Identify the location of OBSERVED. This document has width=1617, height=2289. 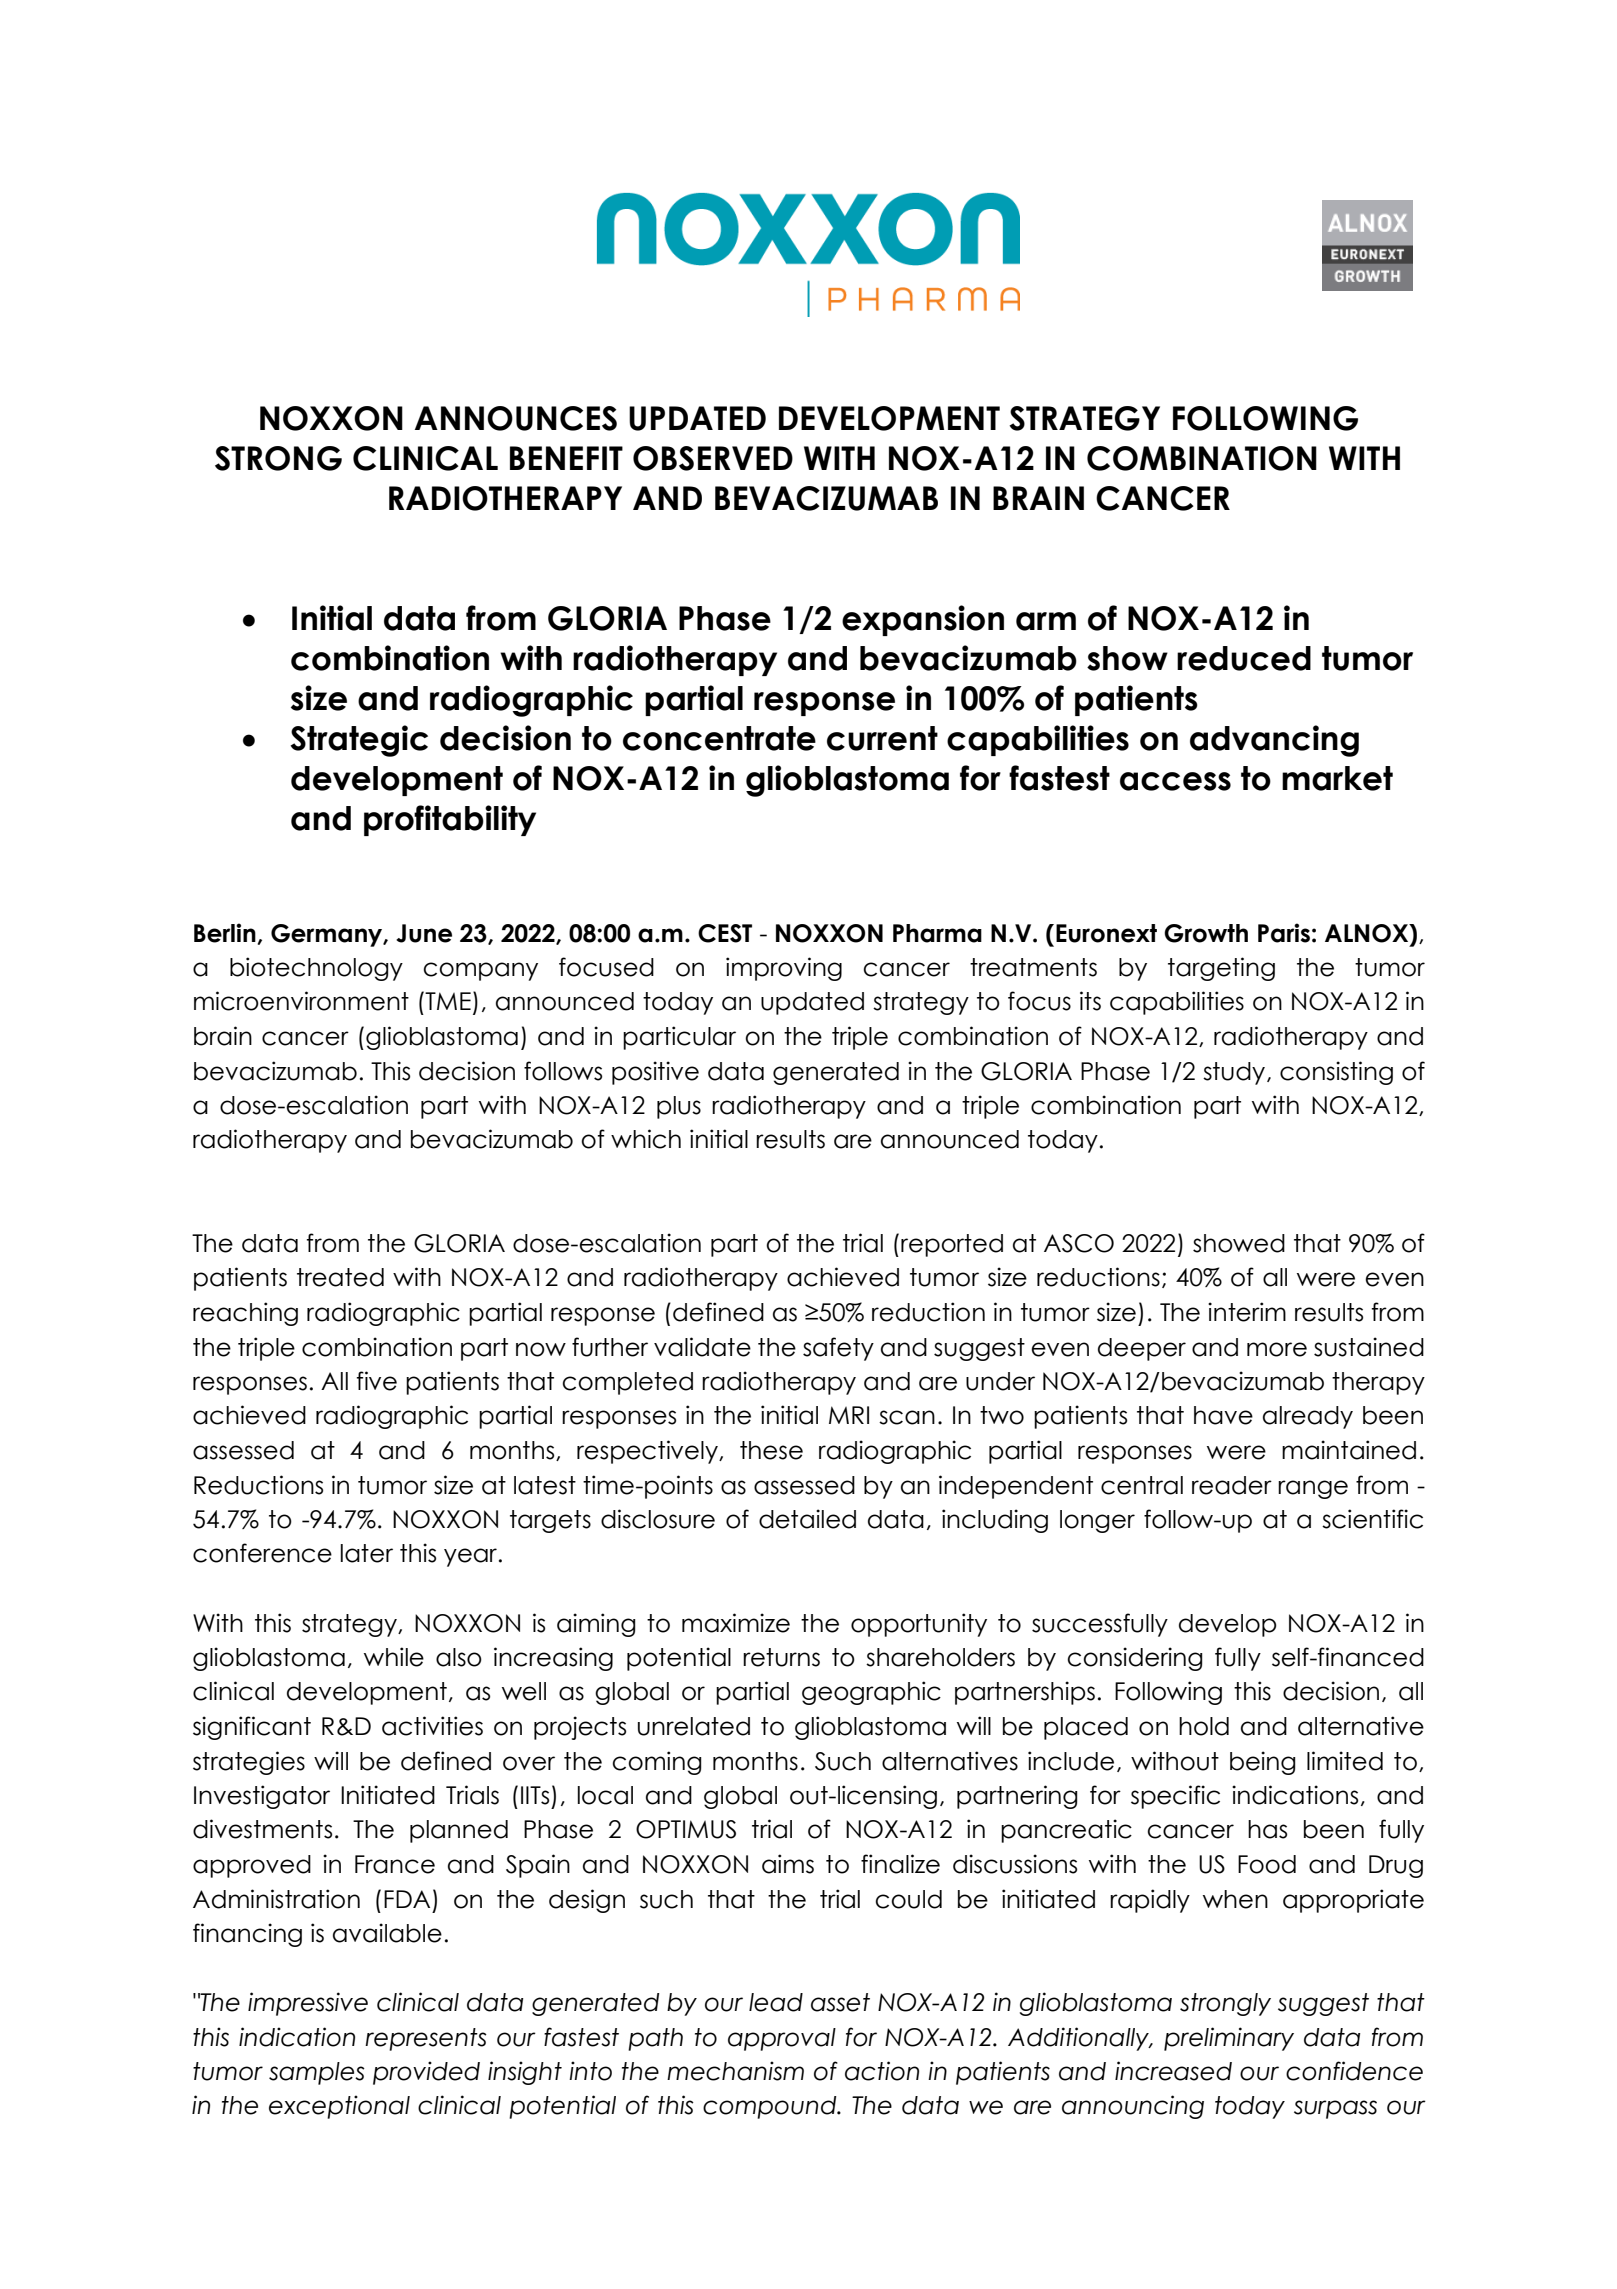
(713, 458).
